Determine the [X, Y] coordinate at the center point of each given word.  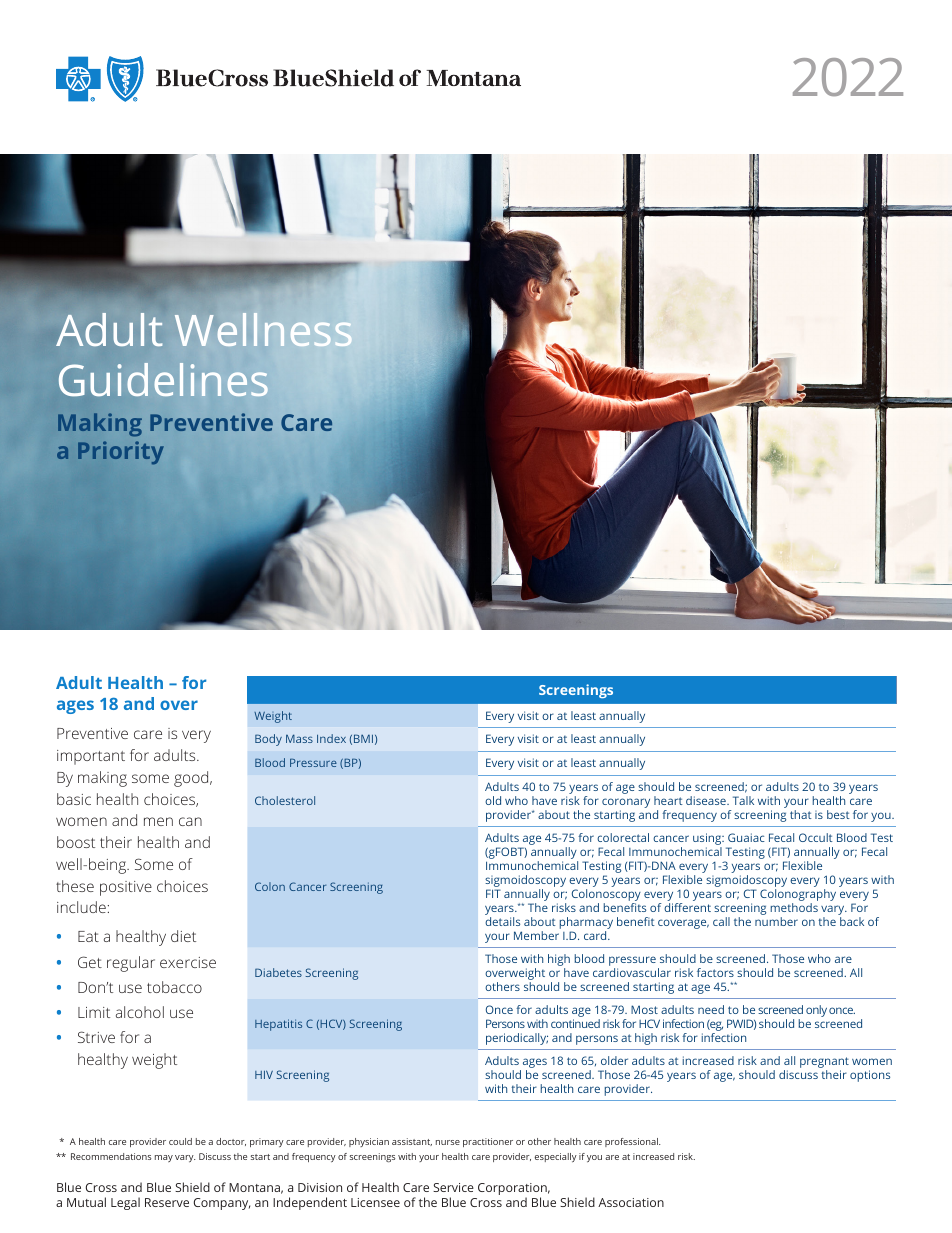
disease [707, 800]
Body [268, 740]
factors [715, 972]
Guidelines [163, 379]
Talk [743, 800]
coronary [626, 804]
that [801, 814]
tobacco [174, 987]
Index [331, 738]
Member [536, 935]
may [164, 1158]
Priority [121, 452]
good [192, 779]
